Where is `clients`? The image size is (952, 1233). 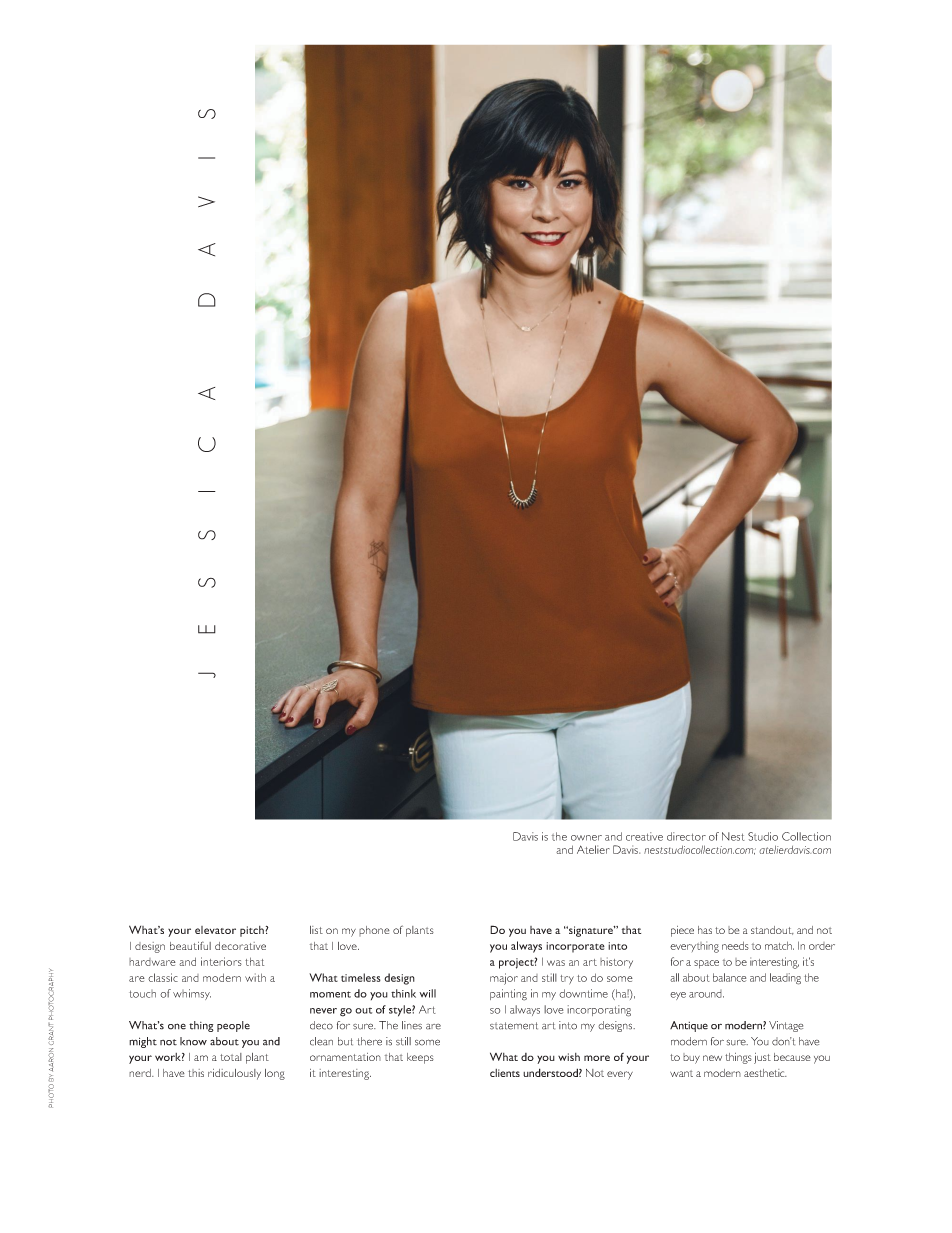
clients is located at coordinates (505, 1073).
